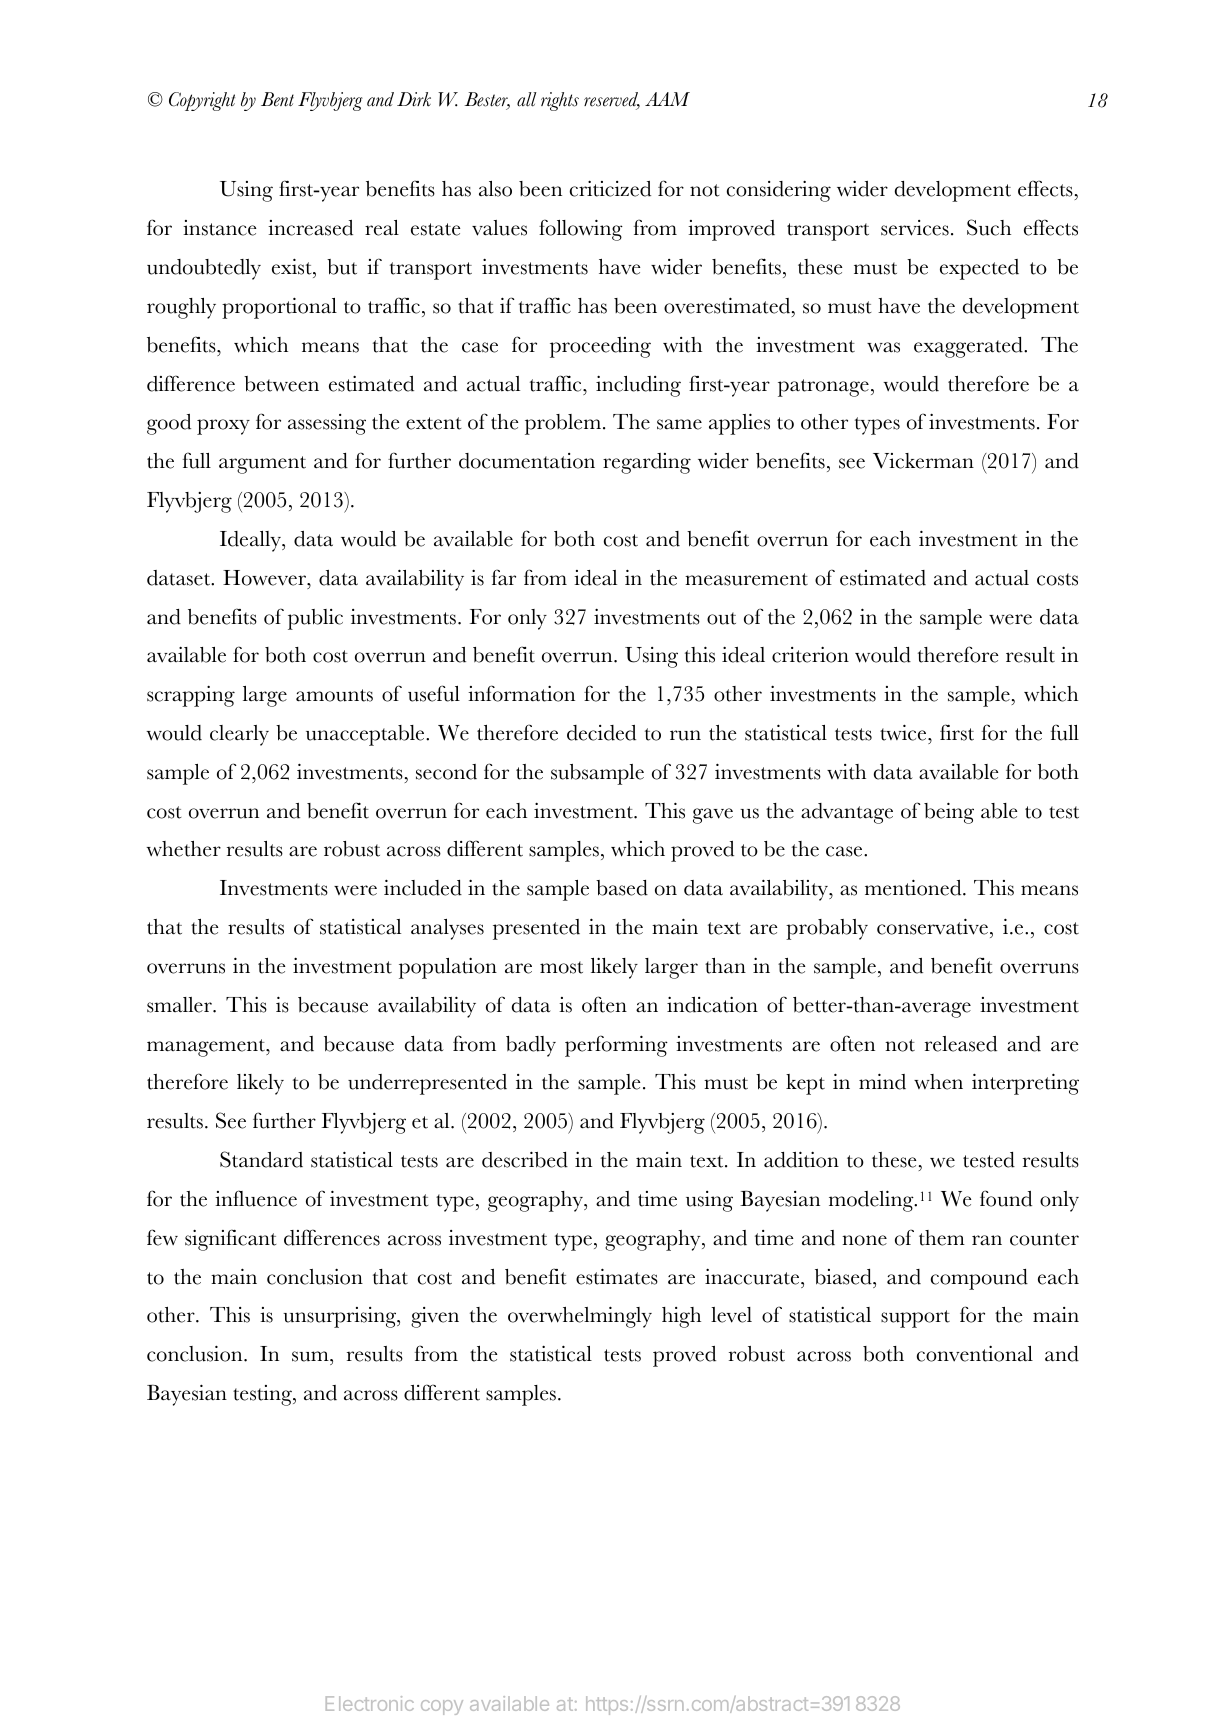 This image has width=1224, height=1732. I want to click on Bent, so click(277, 99).
